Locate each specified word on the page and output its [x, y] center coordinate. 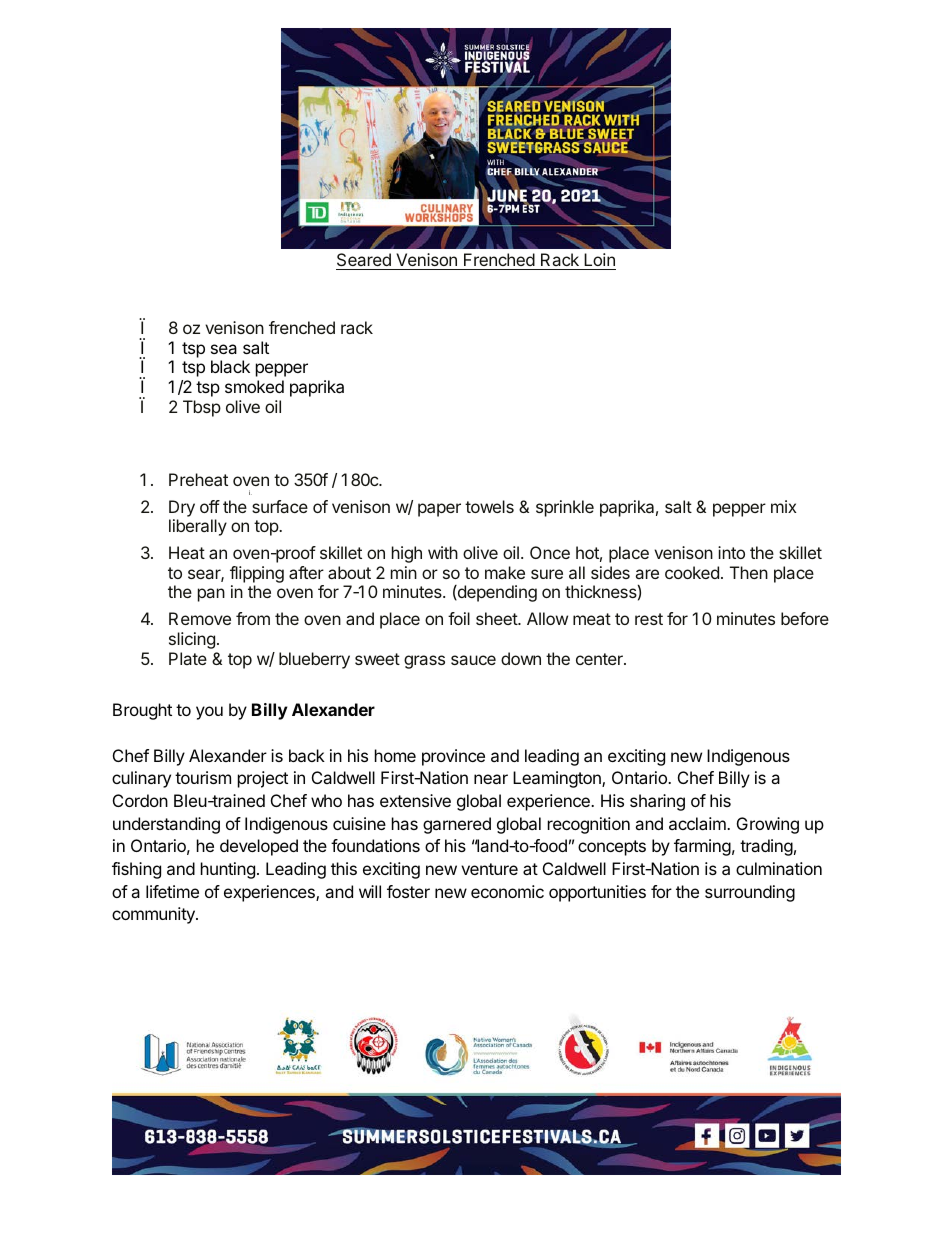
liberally [198, 527]
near [491, 779]
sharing [657, 802]
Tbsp [202, 408]
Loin [599, 261]
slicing [192, 640]
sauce [473, 660]
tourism [203, 777]
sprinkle [565, 508]
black [230, 366]
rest [649, 619]
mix [784, 506]
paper [439, 510]
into [731, 552]
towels [489, 506]
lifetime [172, 891]
